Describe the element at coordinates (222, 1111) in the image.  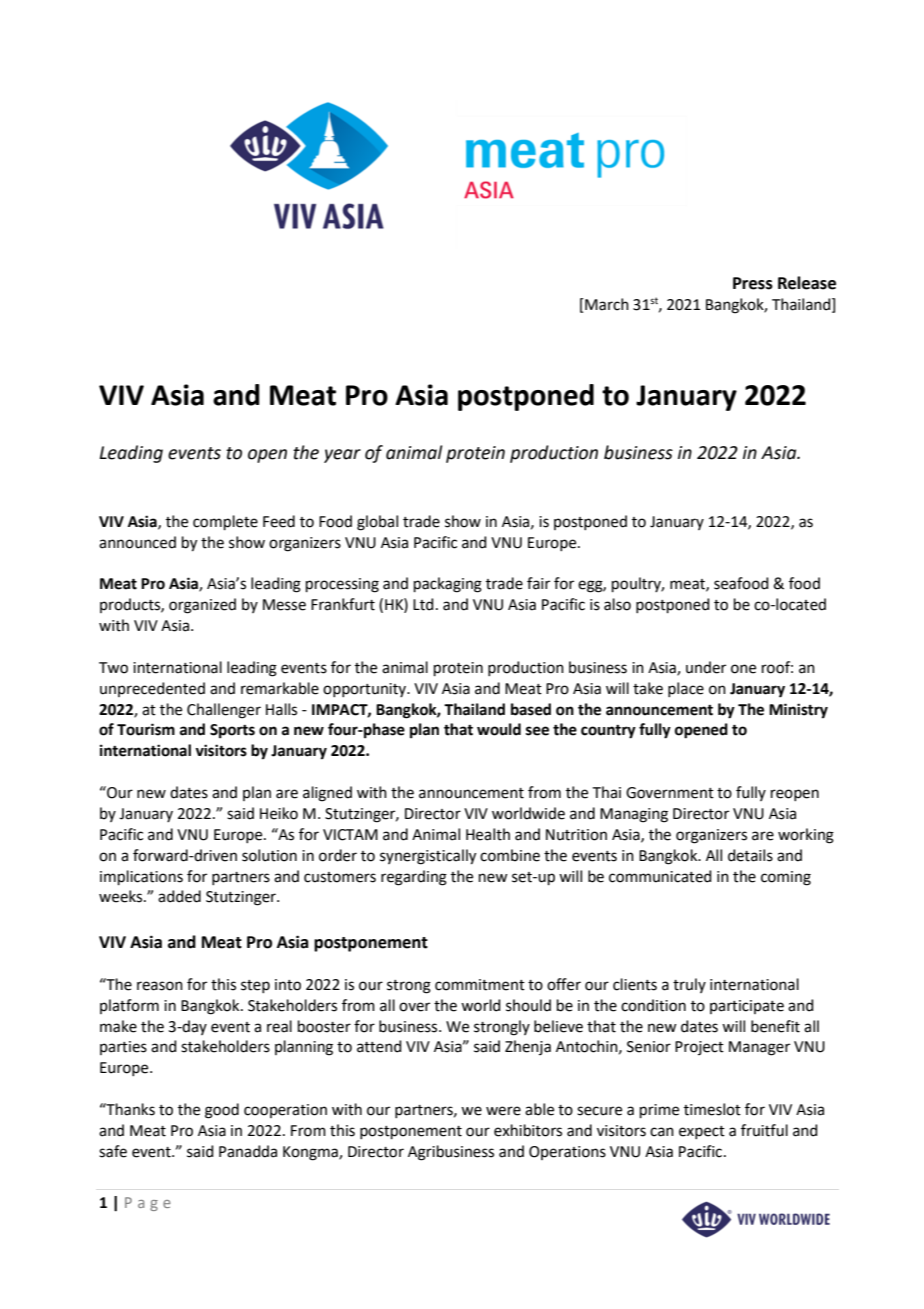
I see `good` at that location.
